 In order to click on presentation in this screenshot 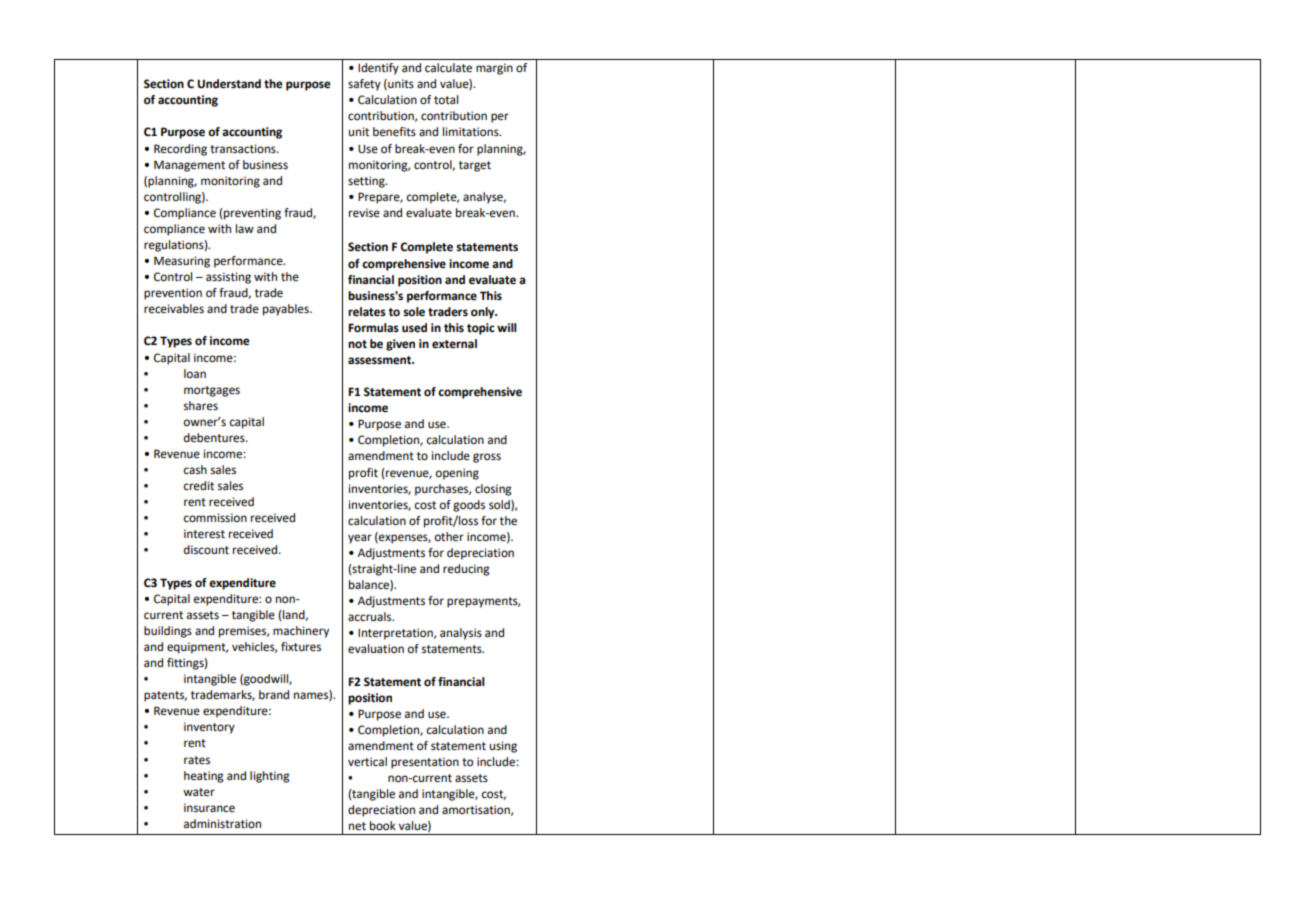, I will do `click(425, 763)`.
